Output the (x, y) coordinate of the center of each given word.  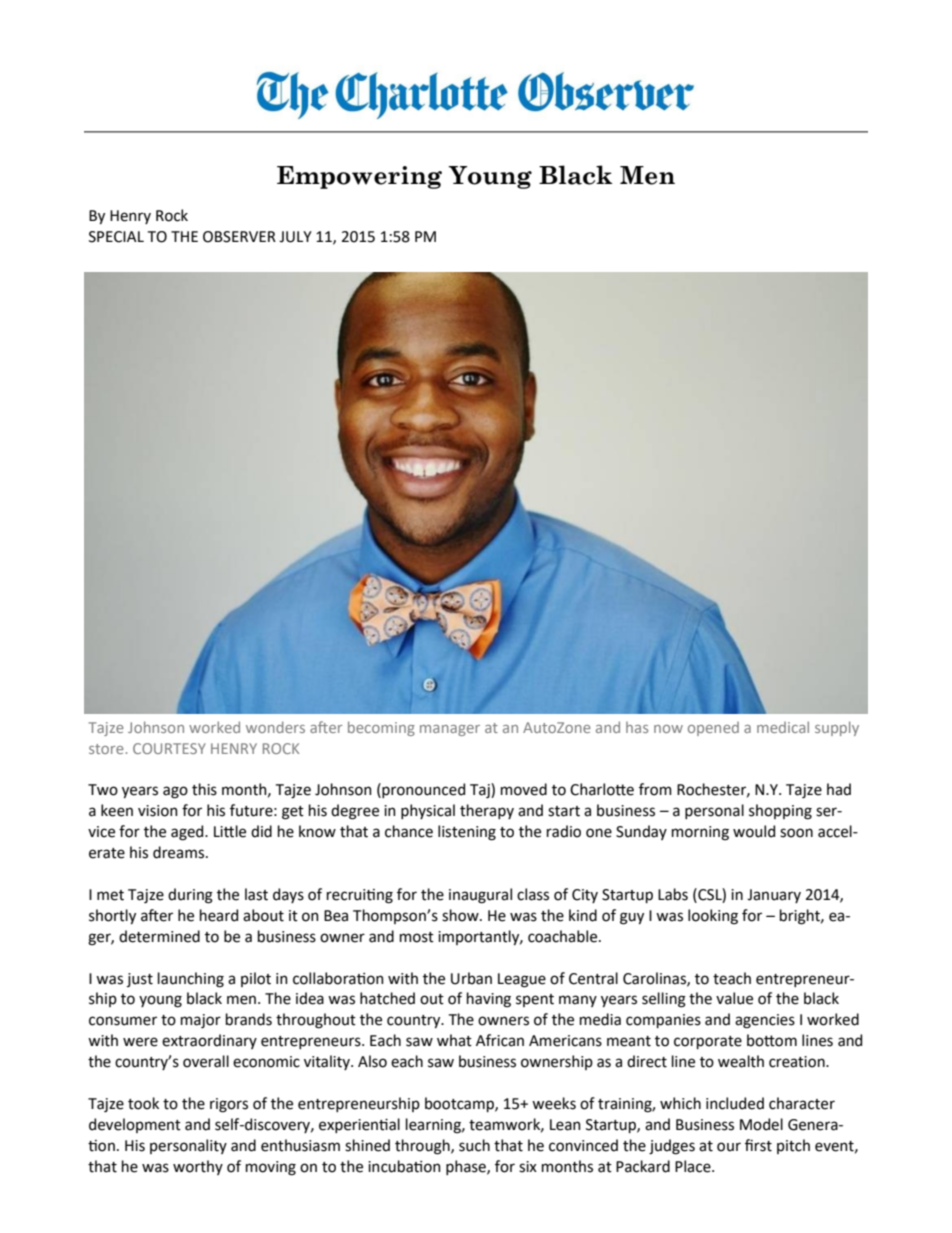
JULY (295, 237)
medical (783, 727)
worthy (198, 1167)
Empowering (359, 177)
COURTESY (169, 748)
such (474, 1145)
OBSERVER (239, 237)
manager (450, 730)
